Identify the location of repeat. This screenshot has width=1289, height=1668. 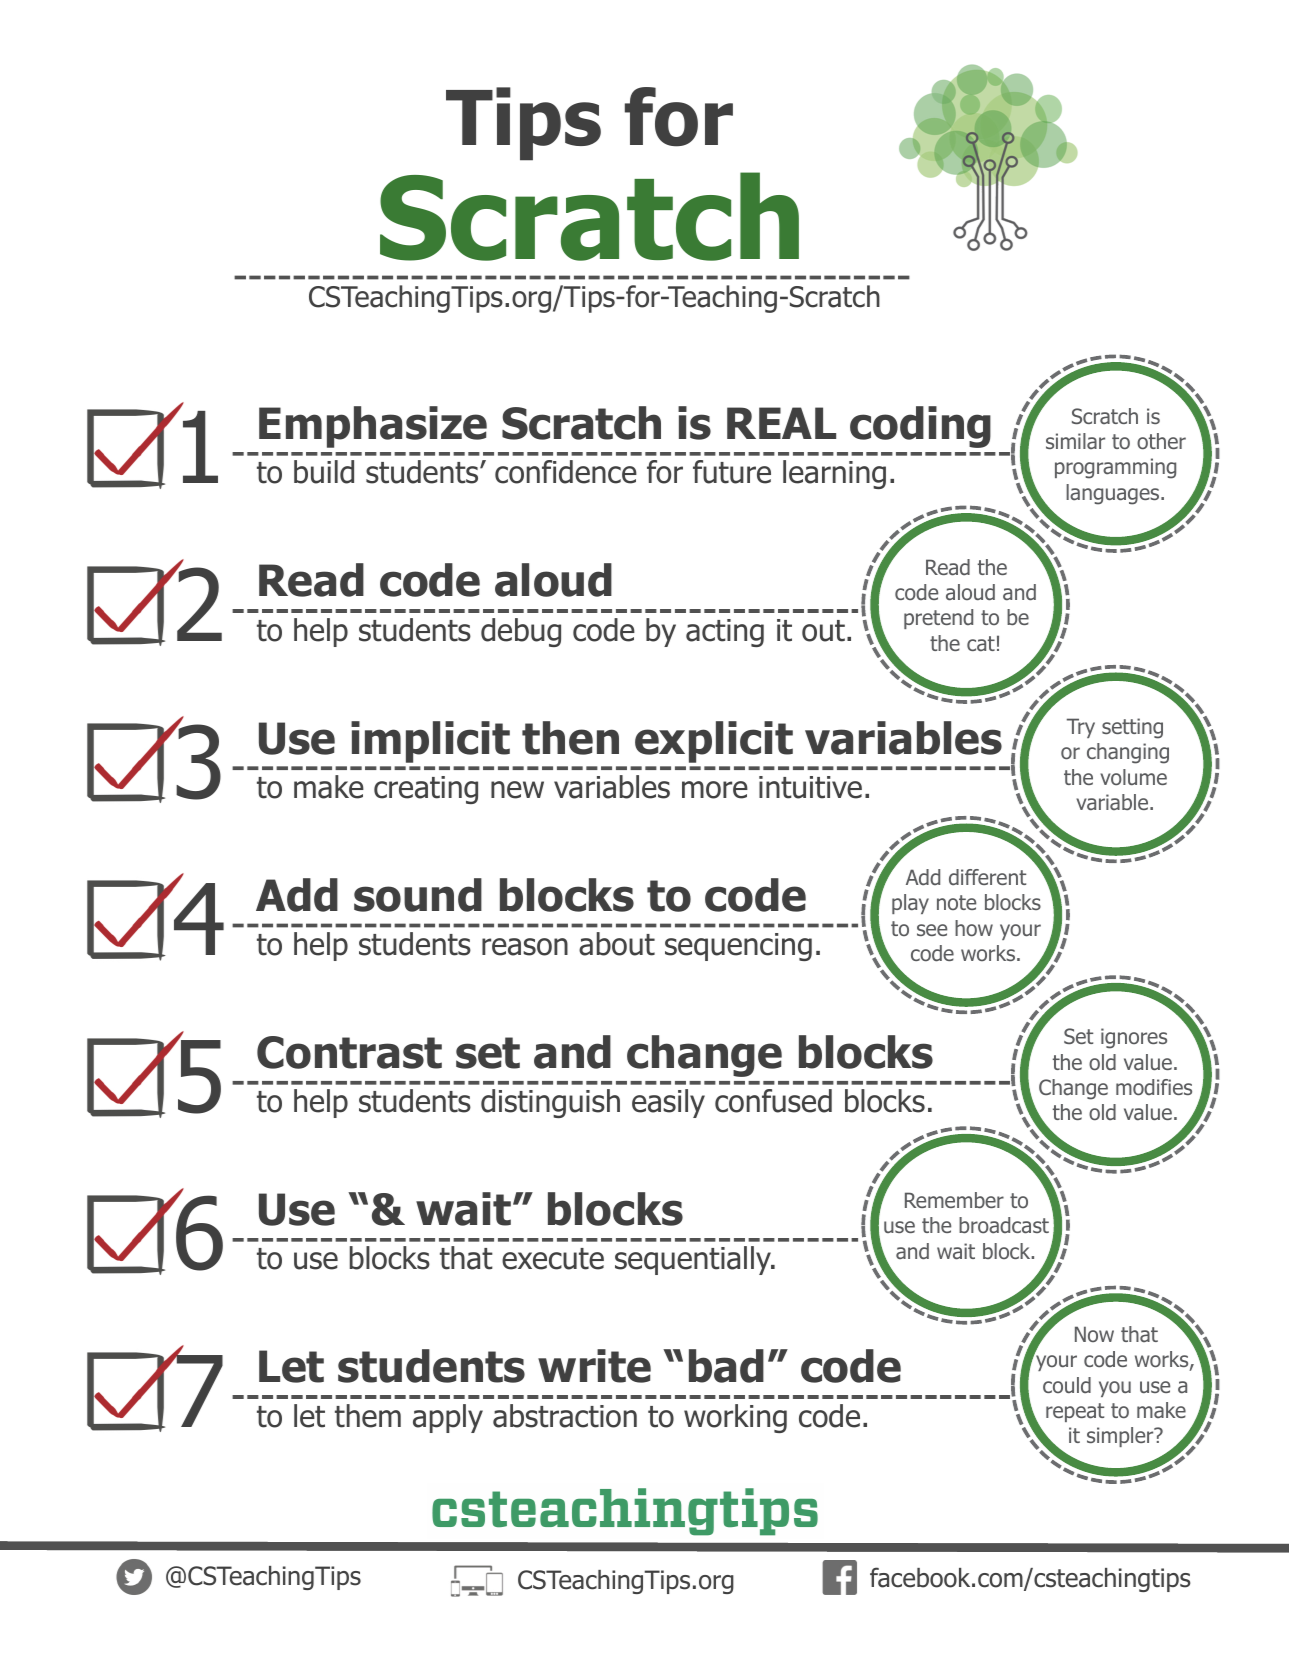
(1075, 1412).
